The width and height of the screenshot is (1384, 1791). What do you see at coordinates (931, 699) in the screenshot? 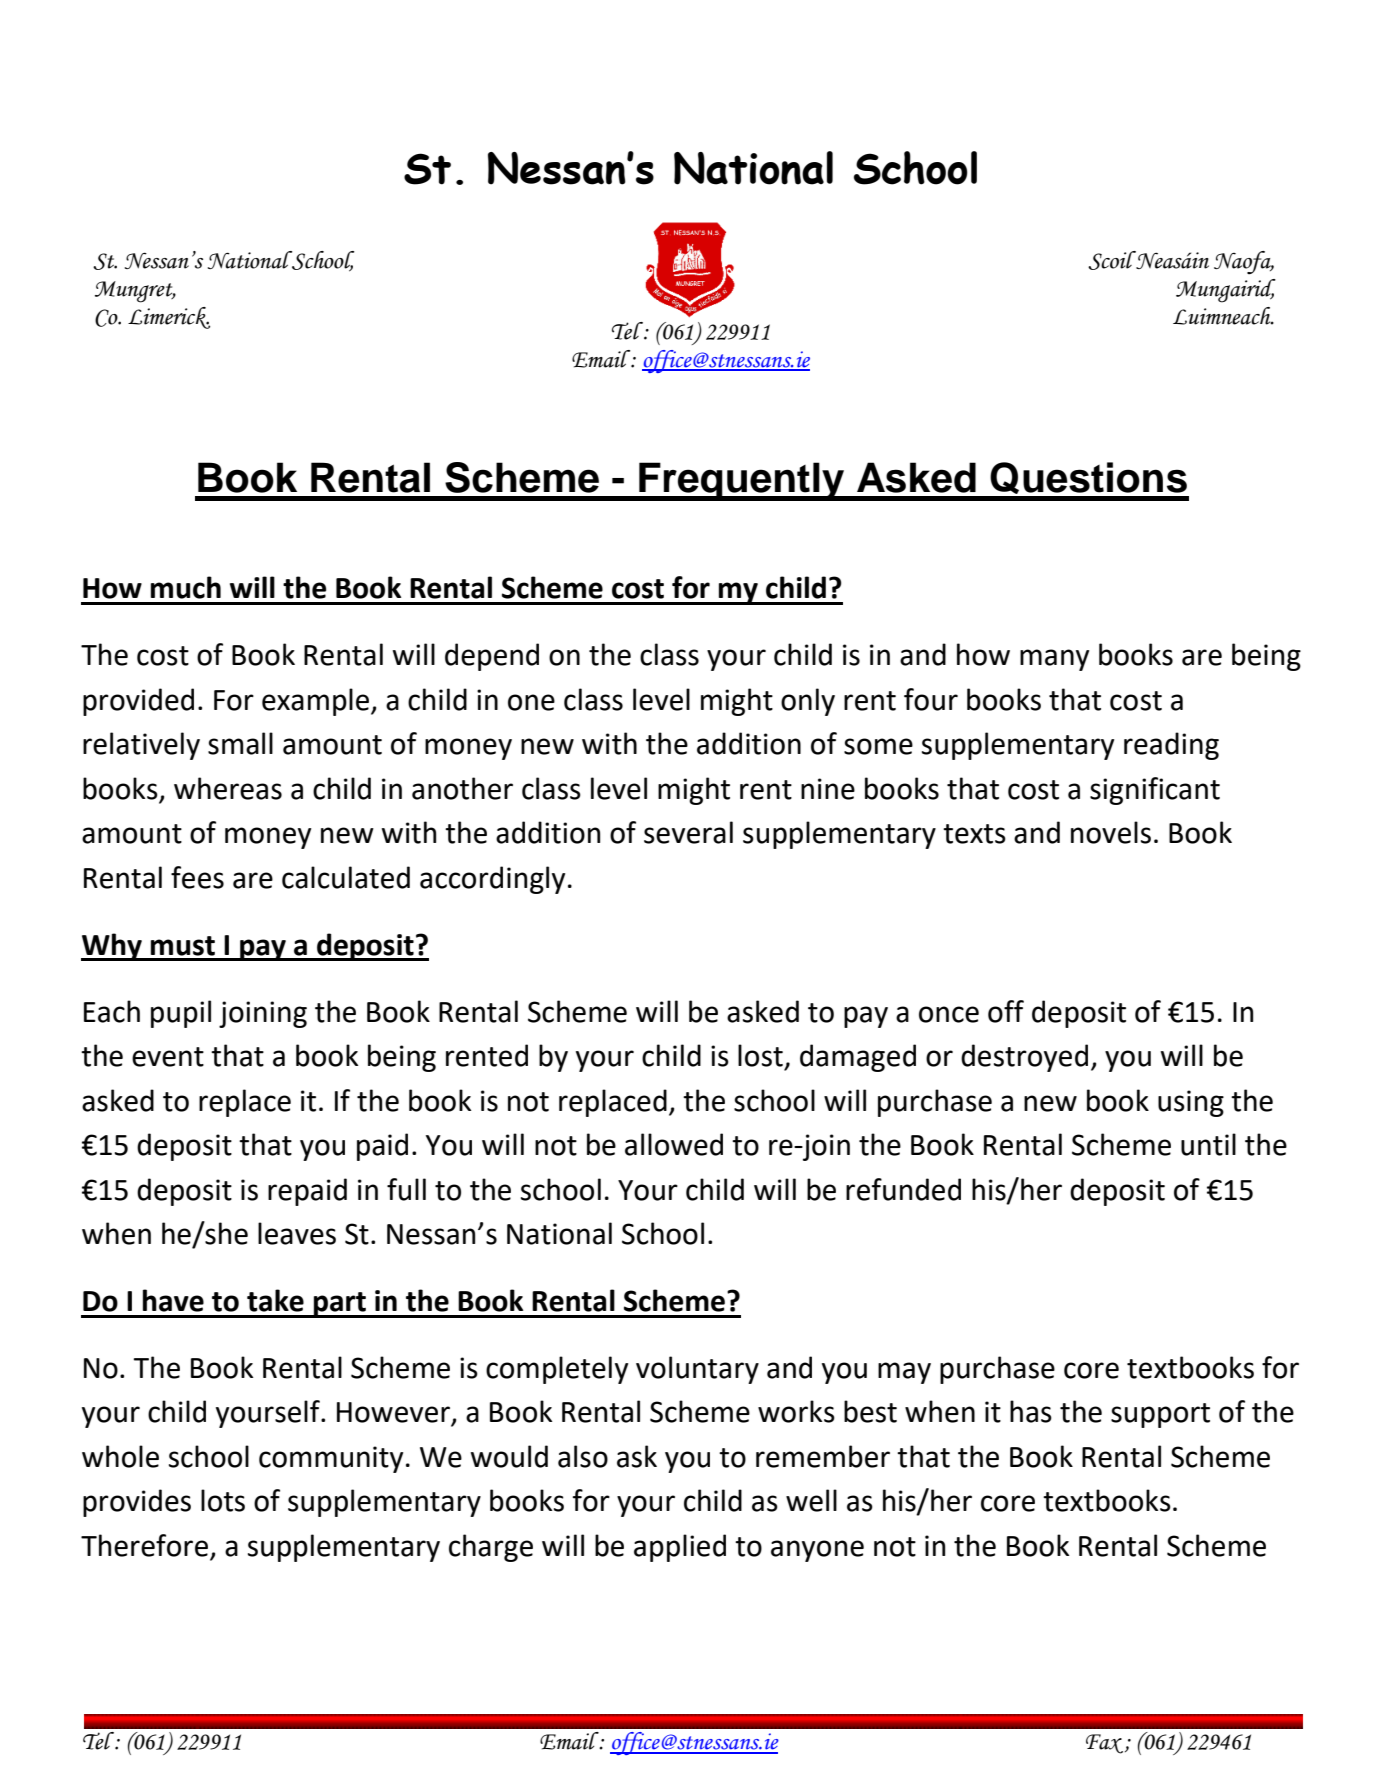
I see `four` at bounding box center [931, 699].
